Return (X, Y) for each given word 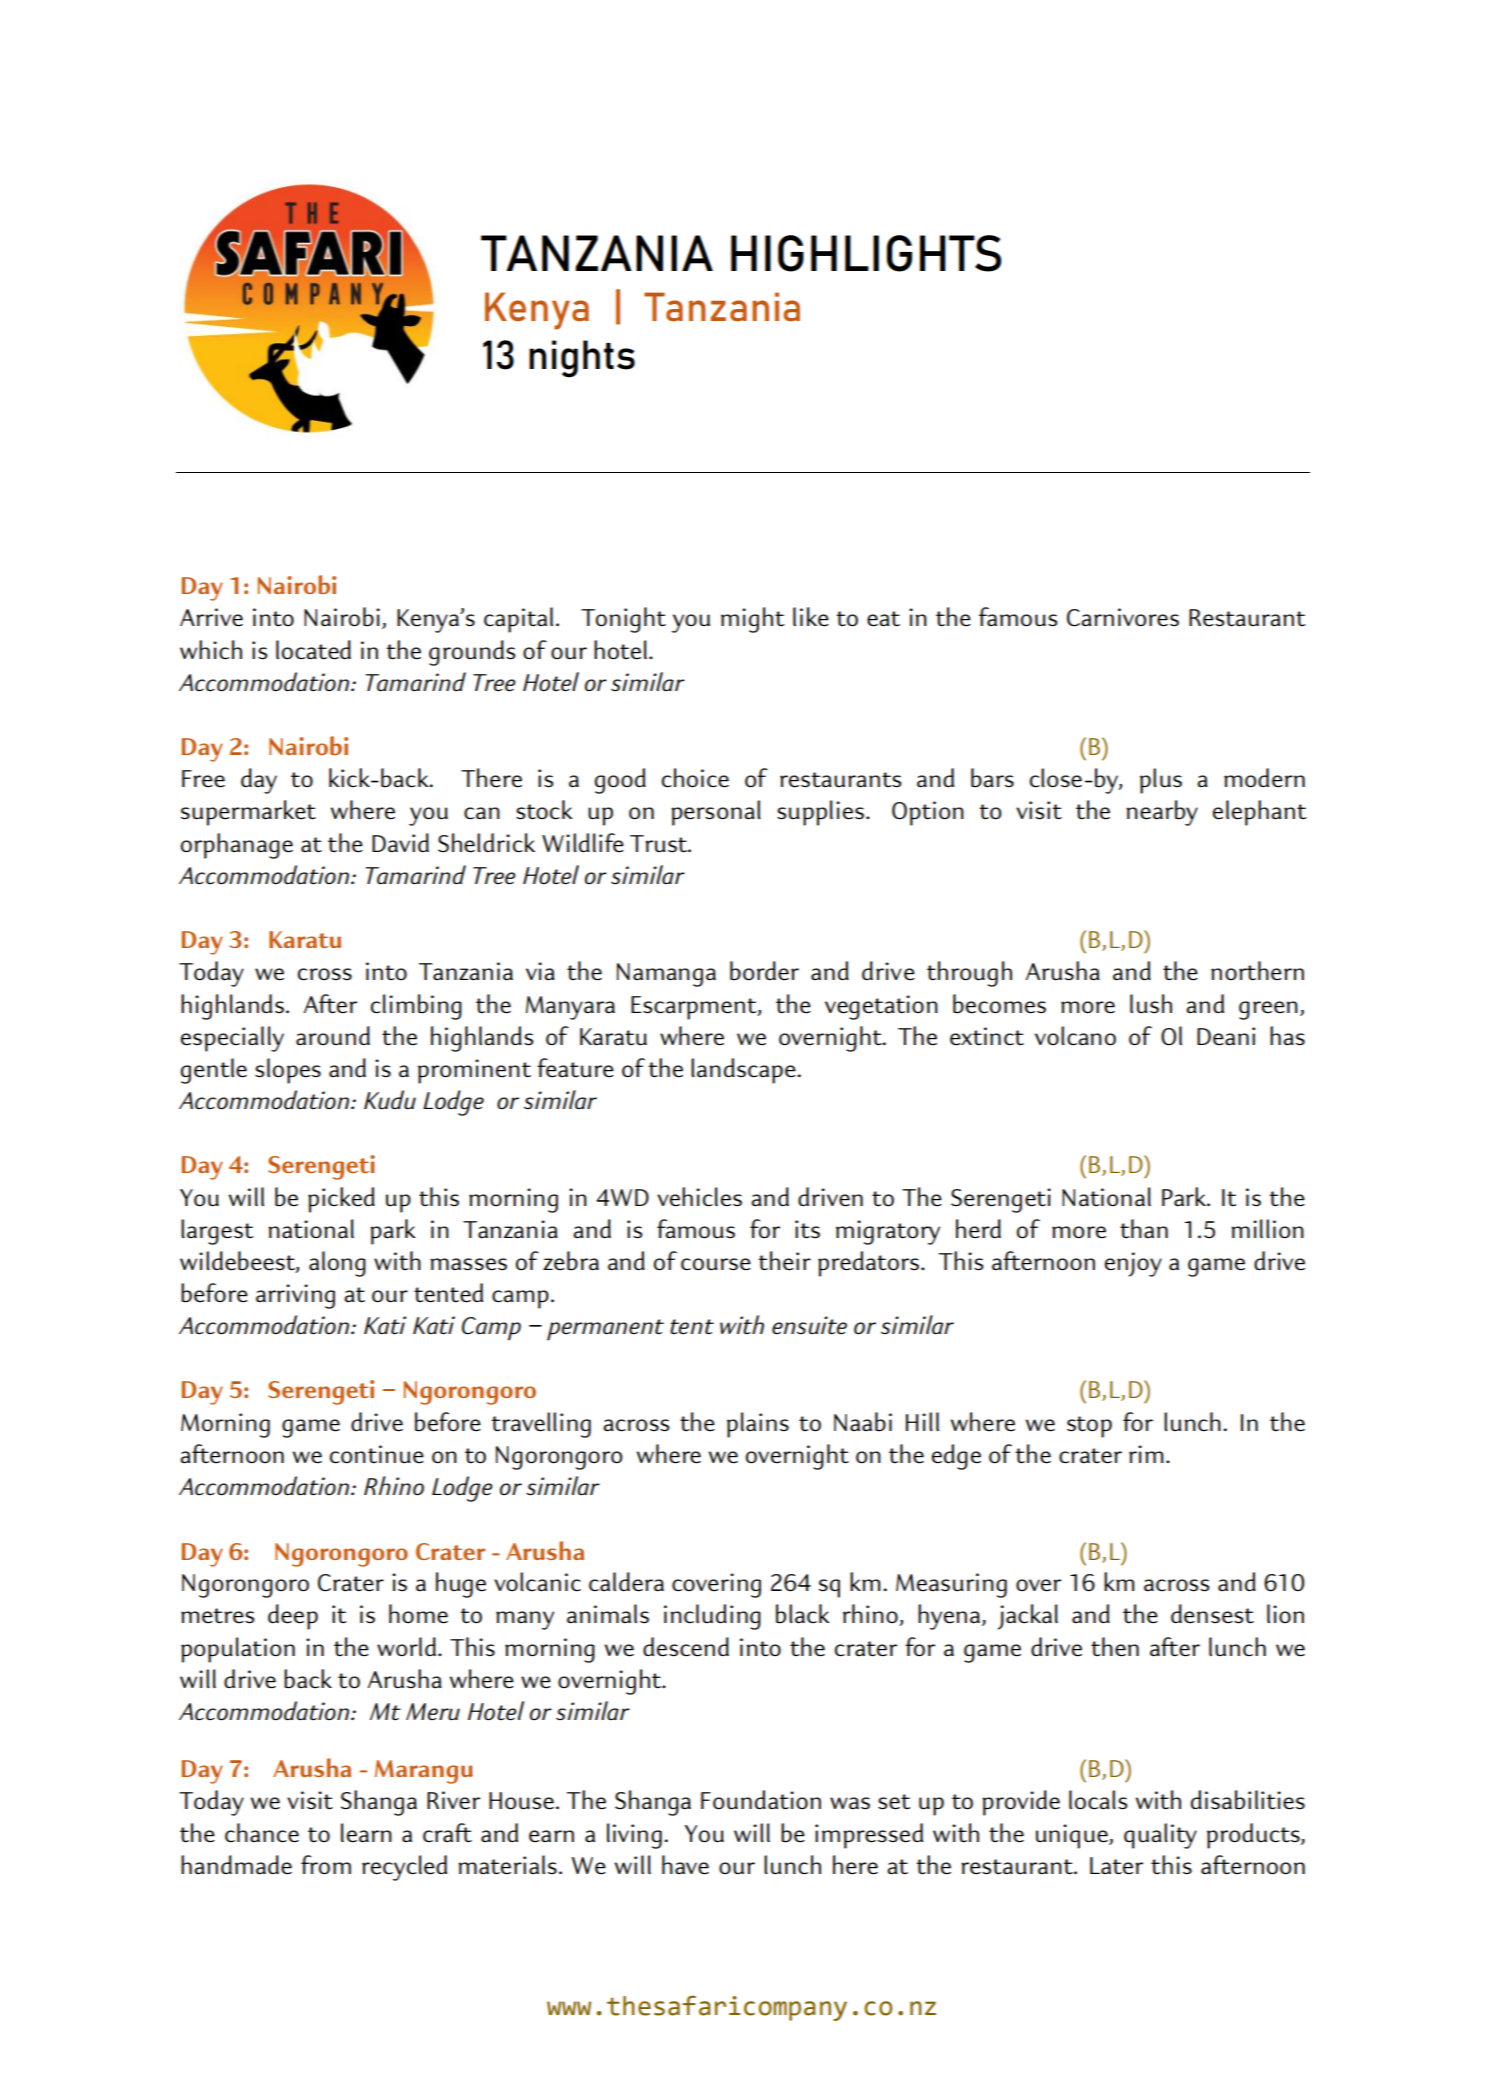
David (400, 843)
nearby (1162, 813)
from (326, 1865)
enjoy (1133, 1264)
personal (716, 813)
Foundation (761, 1800)
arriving (295, 1296)
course (716, 1264)
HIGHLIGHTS (866, 253)
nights (582, 359)
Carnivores (1123, 617)
